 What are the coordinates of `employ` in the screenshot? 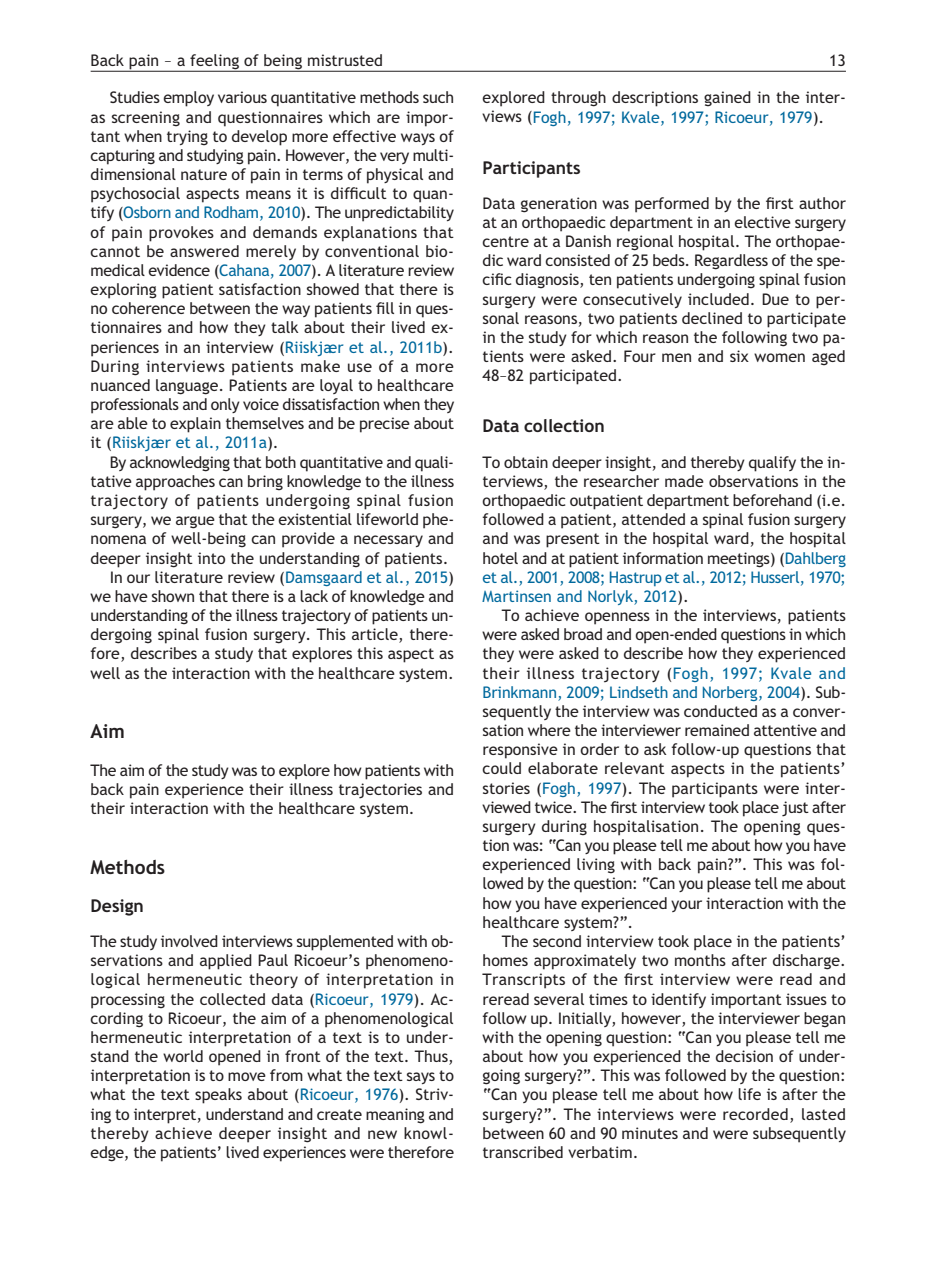 It's located at (188, 99).
